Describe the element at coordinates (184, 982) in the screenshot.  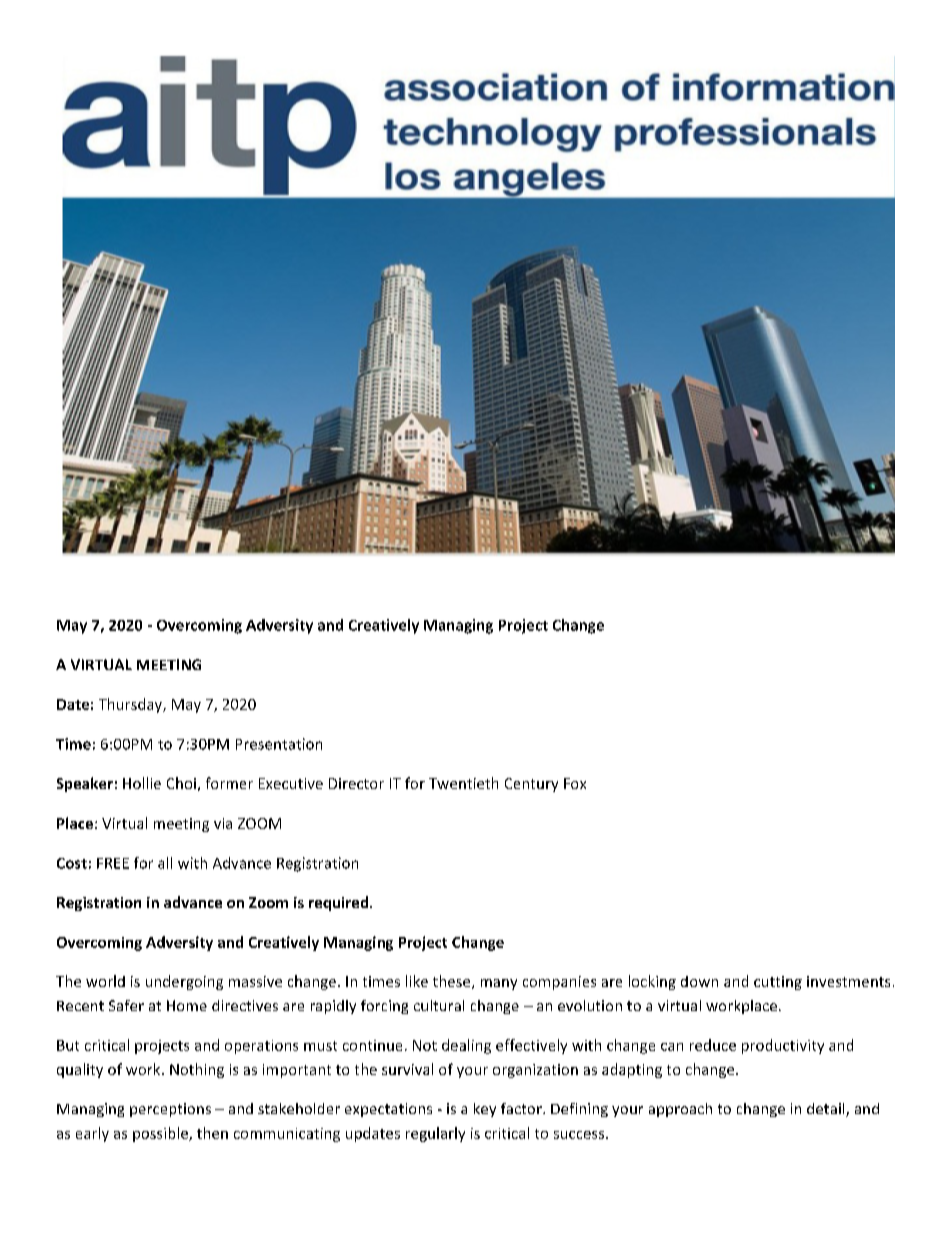
I see `undergoing` at that location.
